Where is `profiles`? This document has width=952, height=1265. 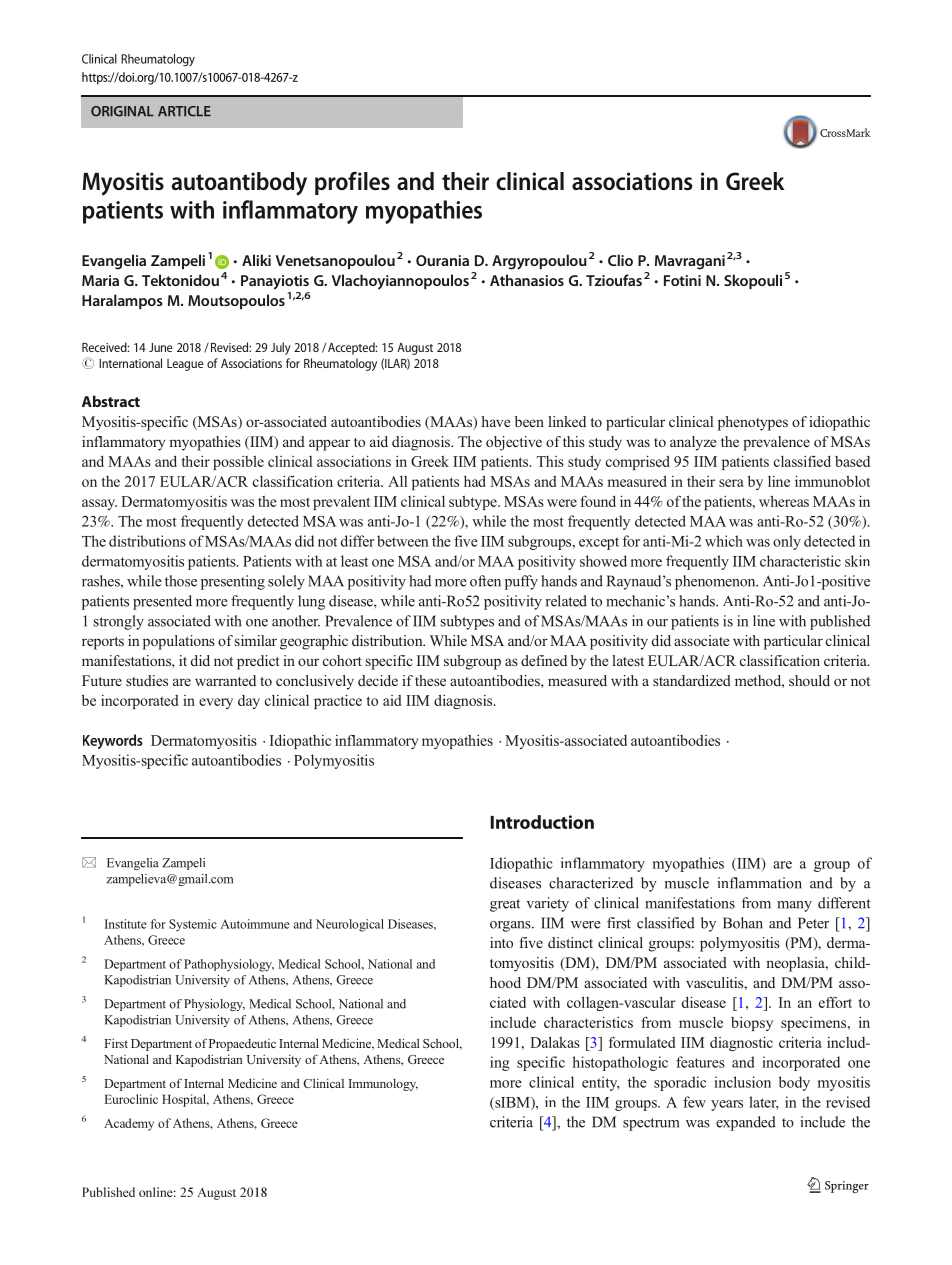
profiles is located at coordinates (352, 183).
